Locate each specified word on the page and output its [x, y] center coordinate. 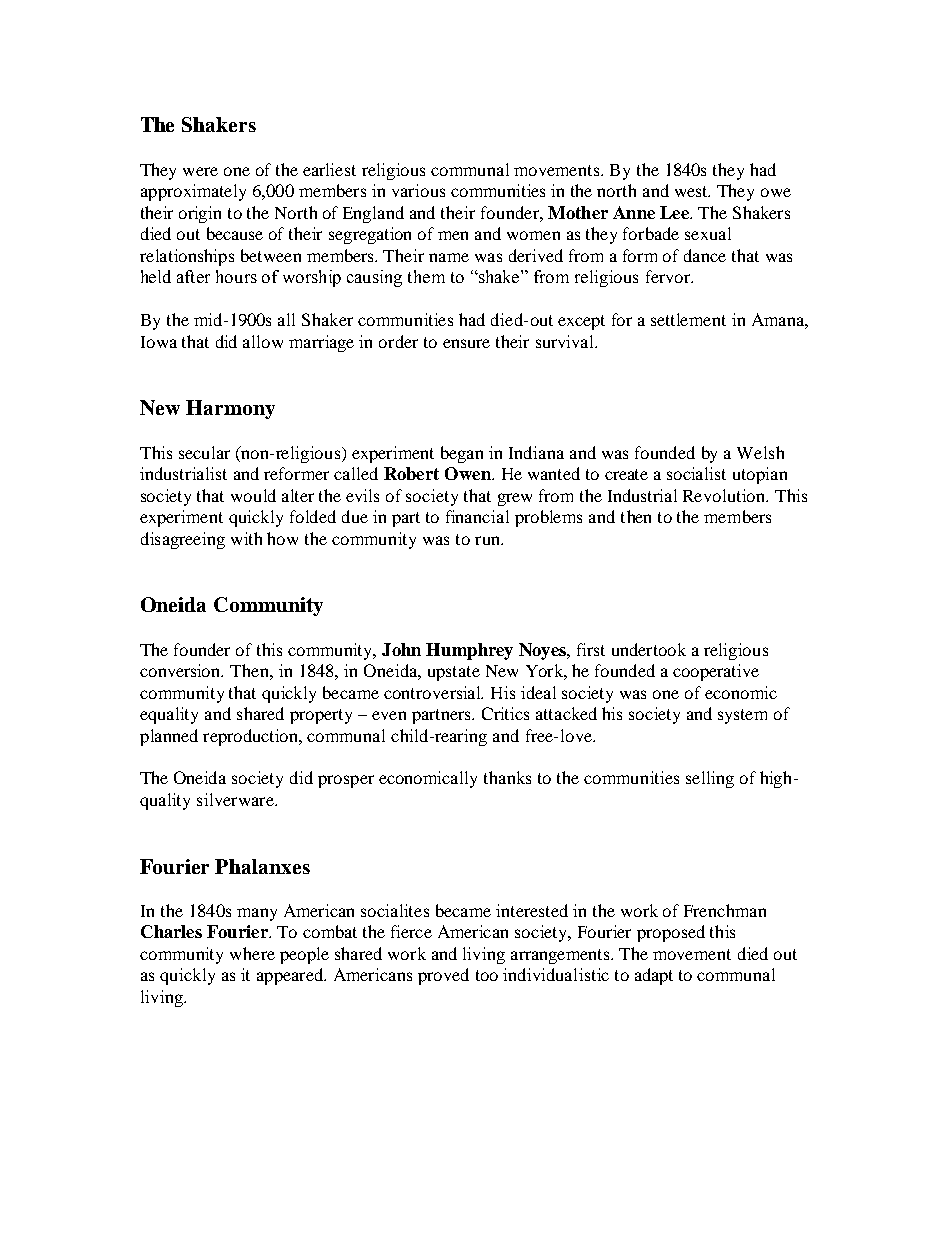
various [418, 190]
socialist [696, 473]
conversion [181, 670]
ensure [466, 343]
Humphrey [469, 651]
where [252, 953]
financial [477, 516]
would [253, 495]
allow [263, 341]
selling [710, 779]
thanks [507, 777]
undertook [649, 649]
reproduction [252, 737]
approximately [193, 192]
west [692, 191]
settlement [688, 319]
